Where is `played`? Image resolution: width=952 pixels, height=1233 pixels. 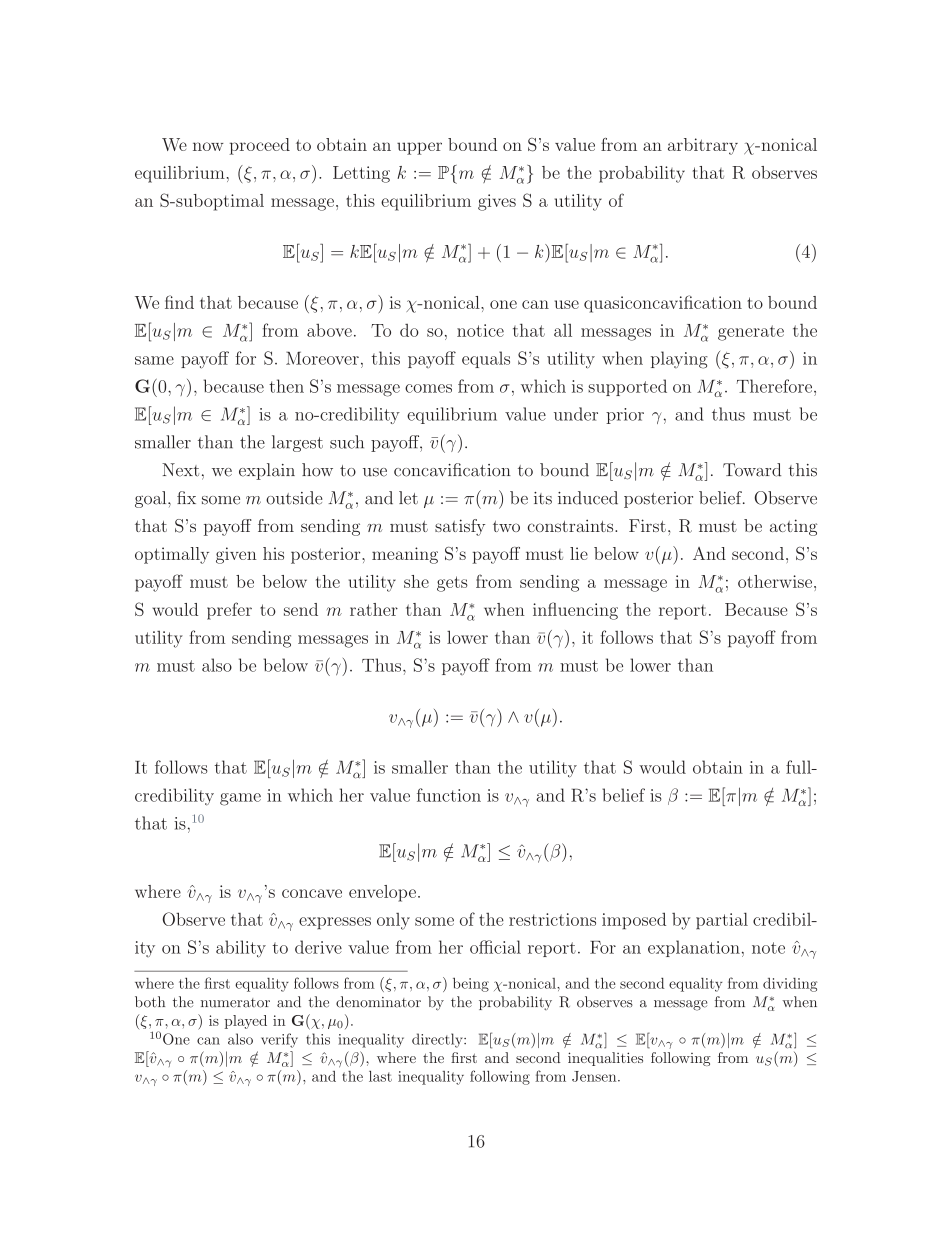
played is located at coordinates (245, 1022).
